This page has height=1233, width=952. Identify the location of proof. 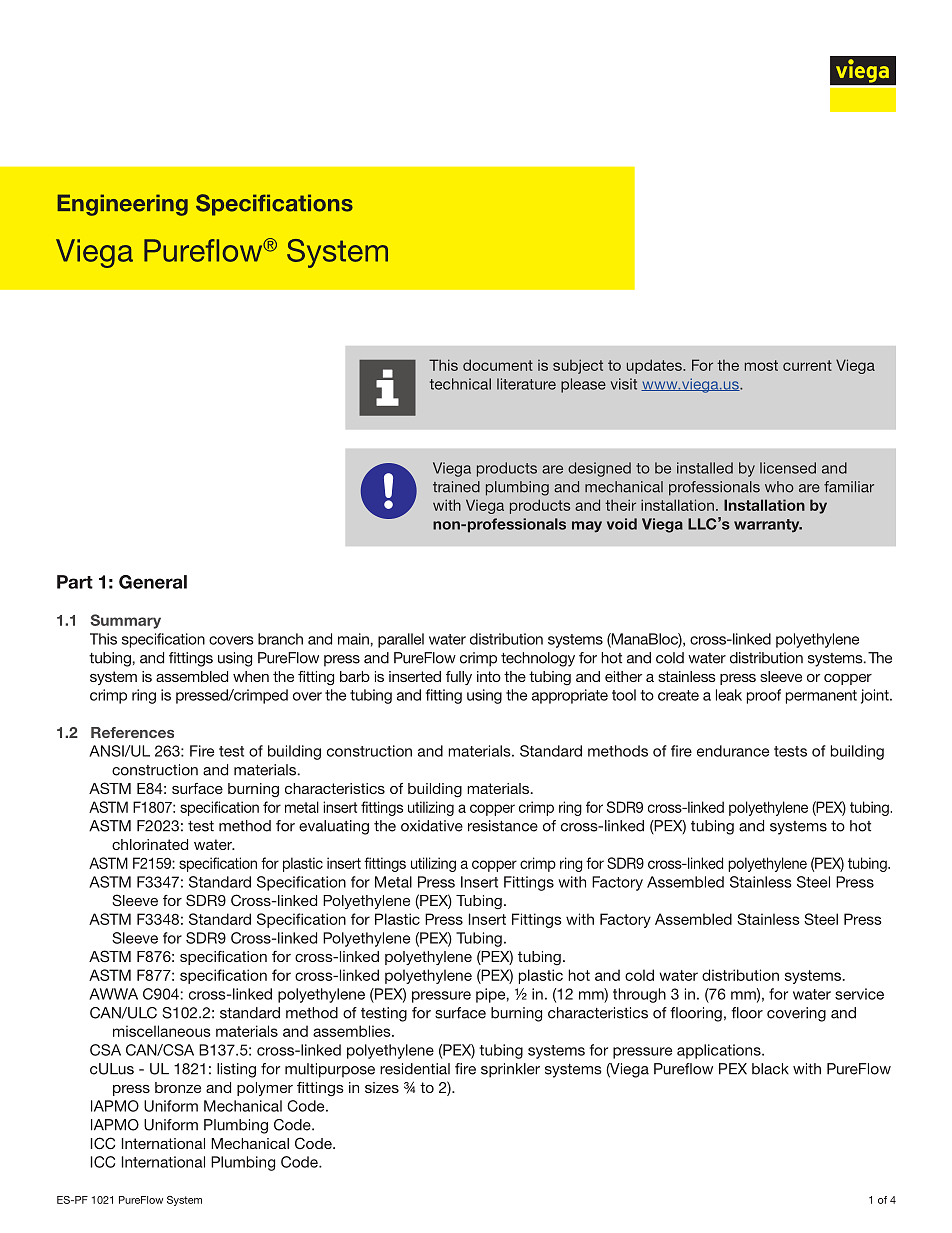
(764, 696).
